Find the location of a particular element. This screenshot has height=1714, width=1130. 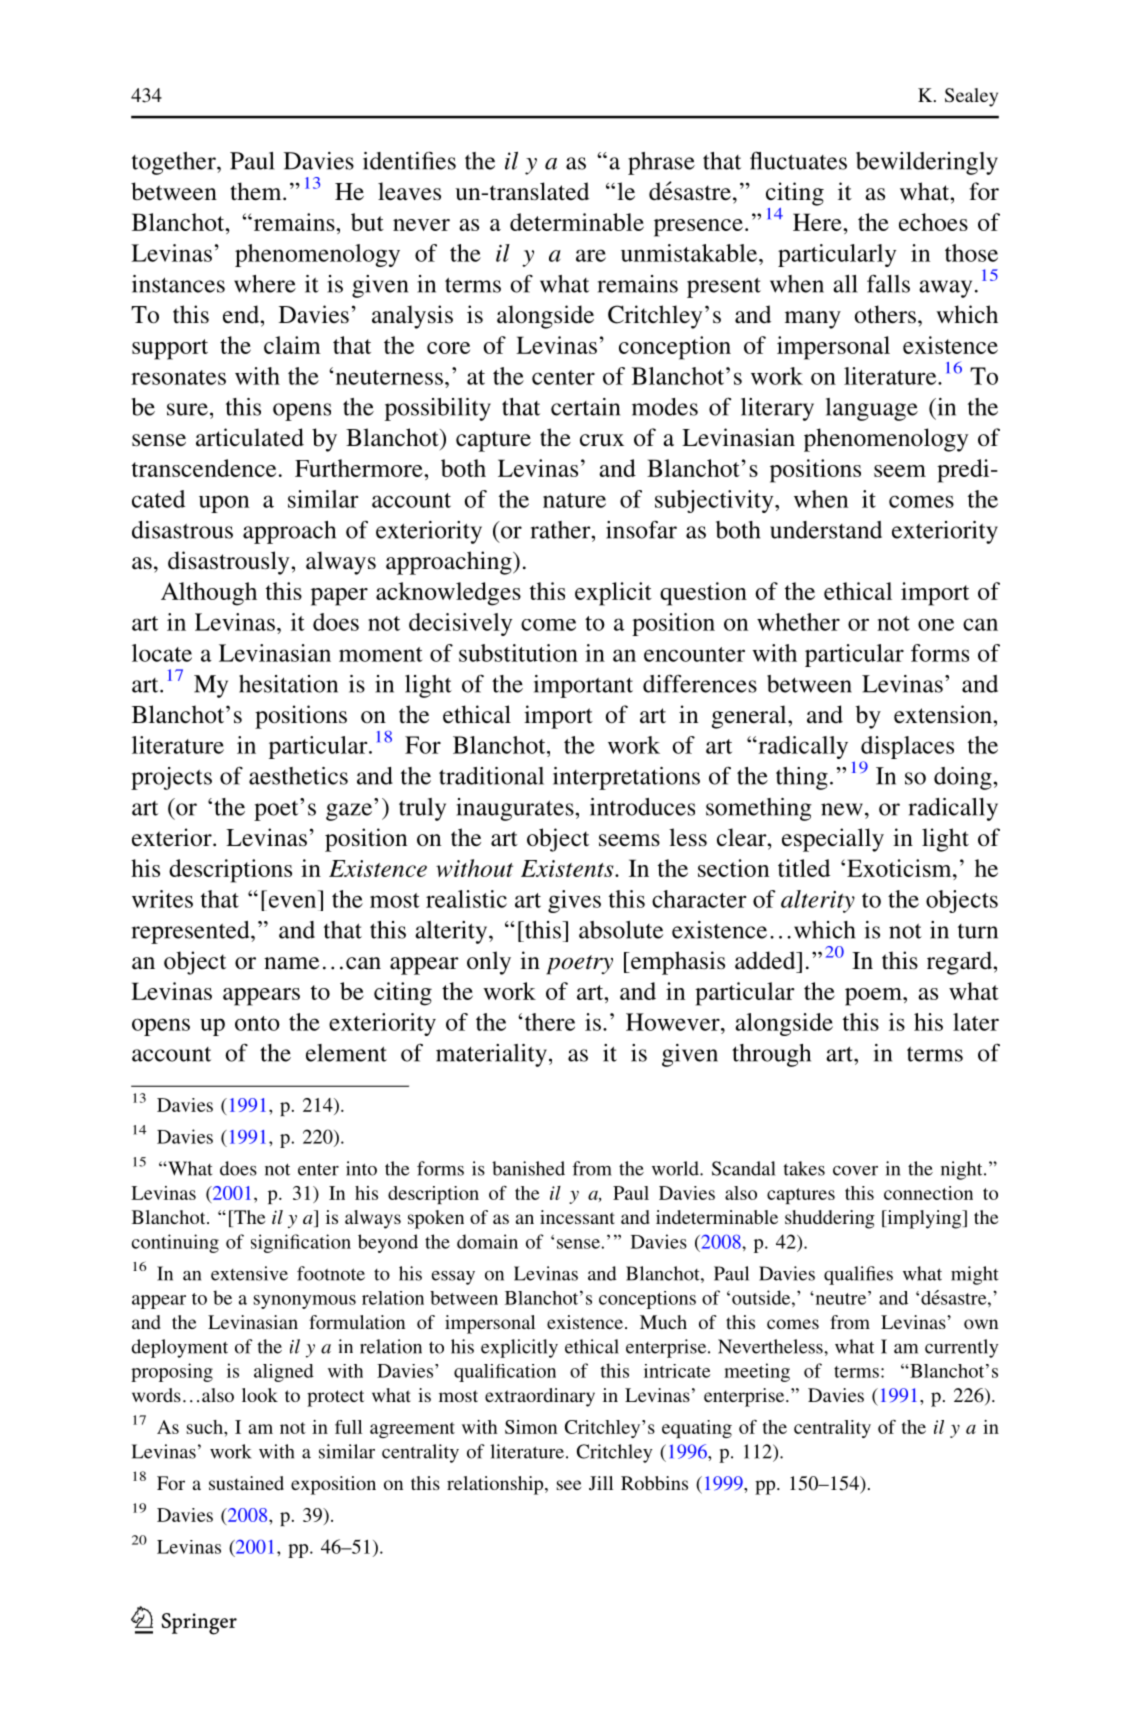

new is located at coordinates (842, 809).
